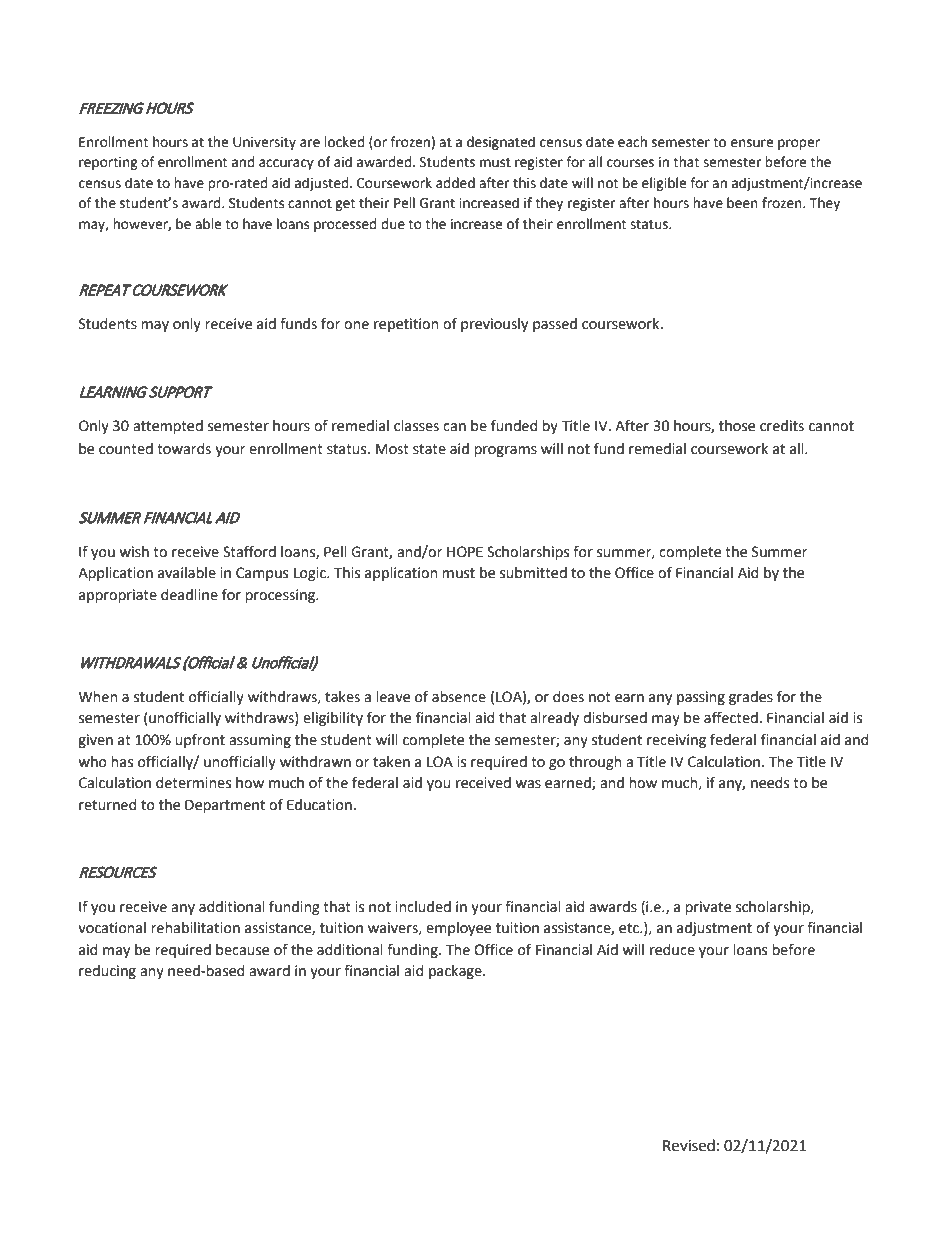 Image resolution: width=952 pixels, height=1233 pixels. Describe the element at coordinates (459, 697) in the document. I see `absence` at that location.
